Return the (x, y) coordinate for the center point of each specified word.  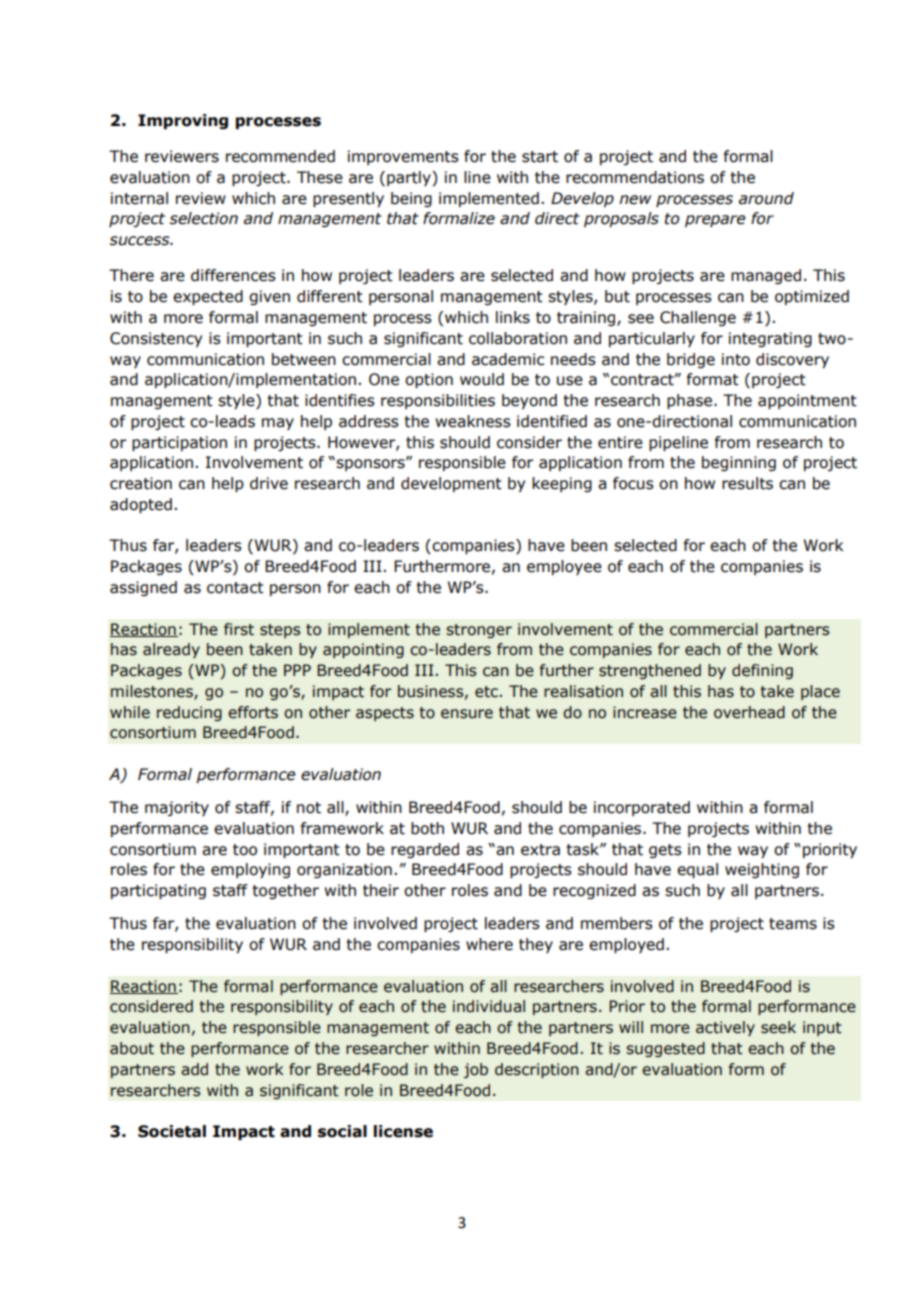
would (482, 379)
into (736, 359)
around (766, 198)
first (239, 629)
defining (762, 671)
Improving (183, 121)
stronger (479, 631)
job (475, 1070)
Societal (172, 1131)
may (278, 424)
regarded (425, 850)
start (540, 157)
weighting (762, 870)
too (245, 850)
